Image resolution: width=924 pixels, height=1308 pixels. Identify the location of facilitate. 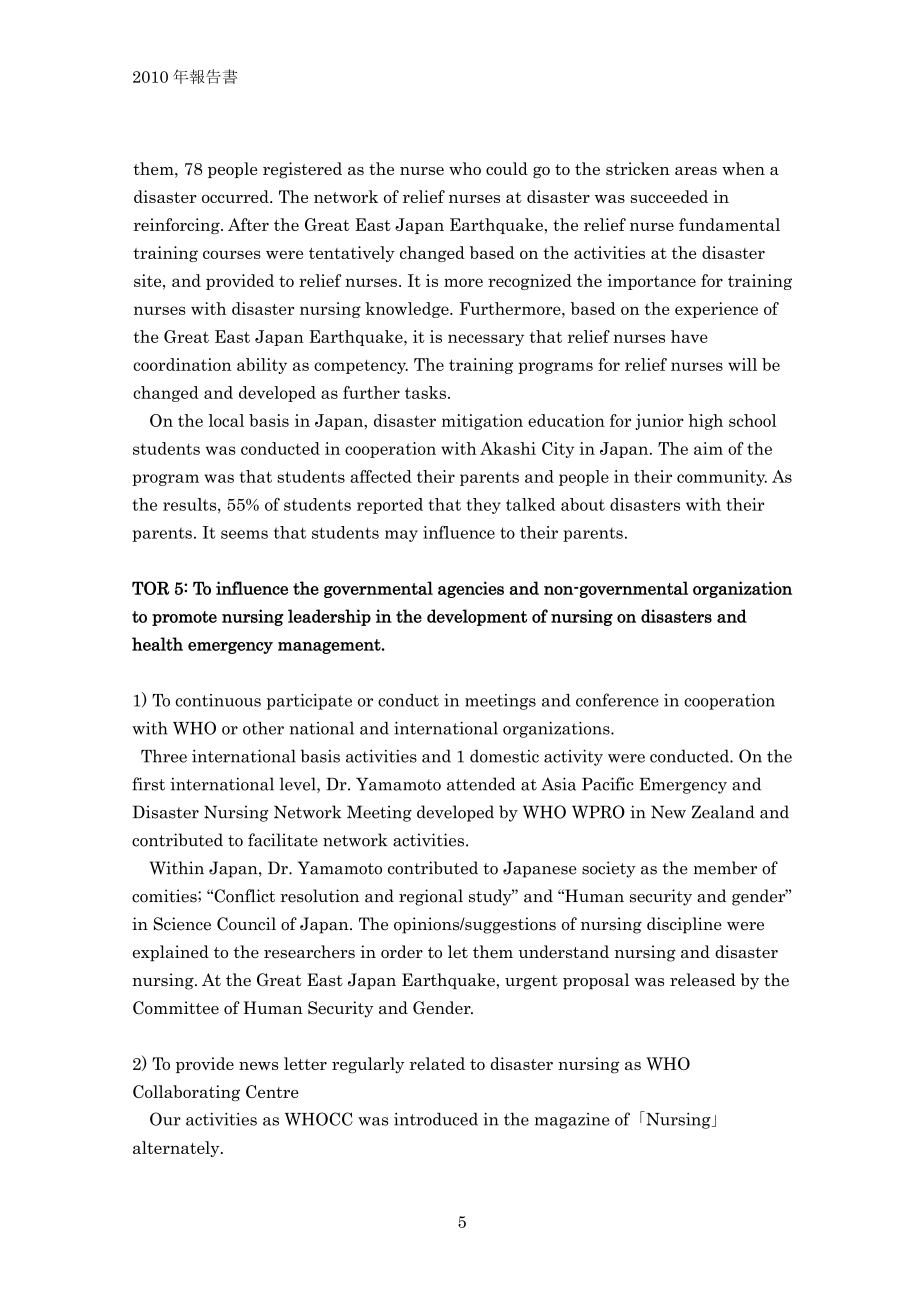
(283, 840).
